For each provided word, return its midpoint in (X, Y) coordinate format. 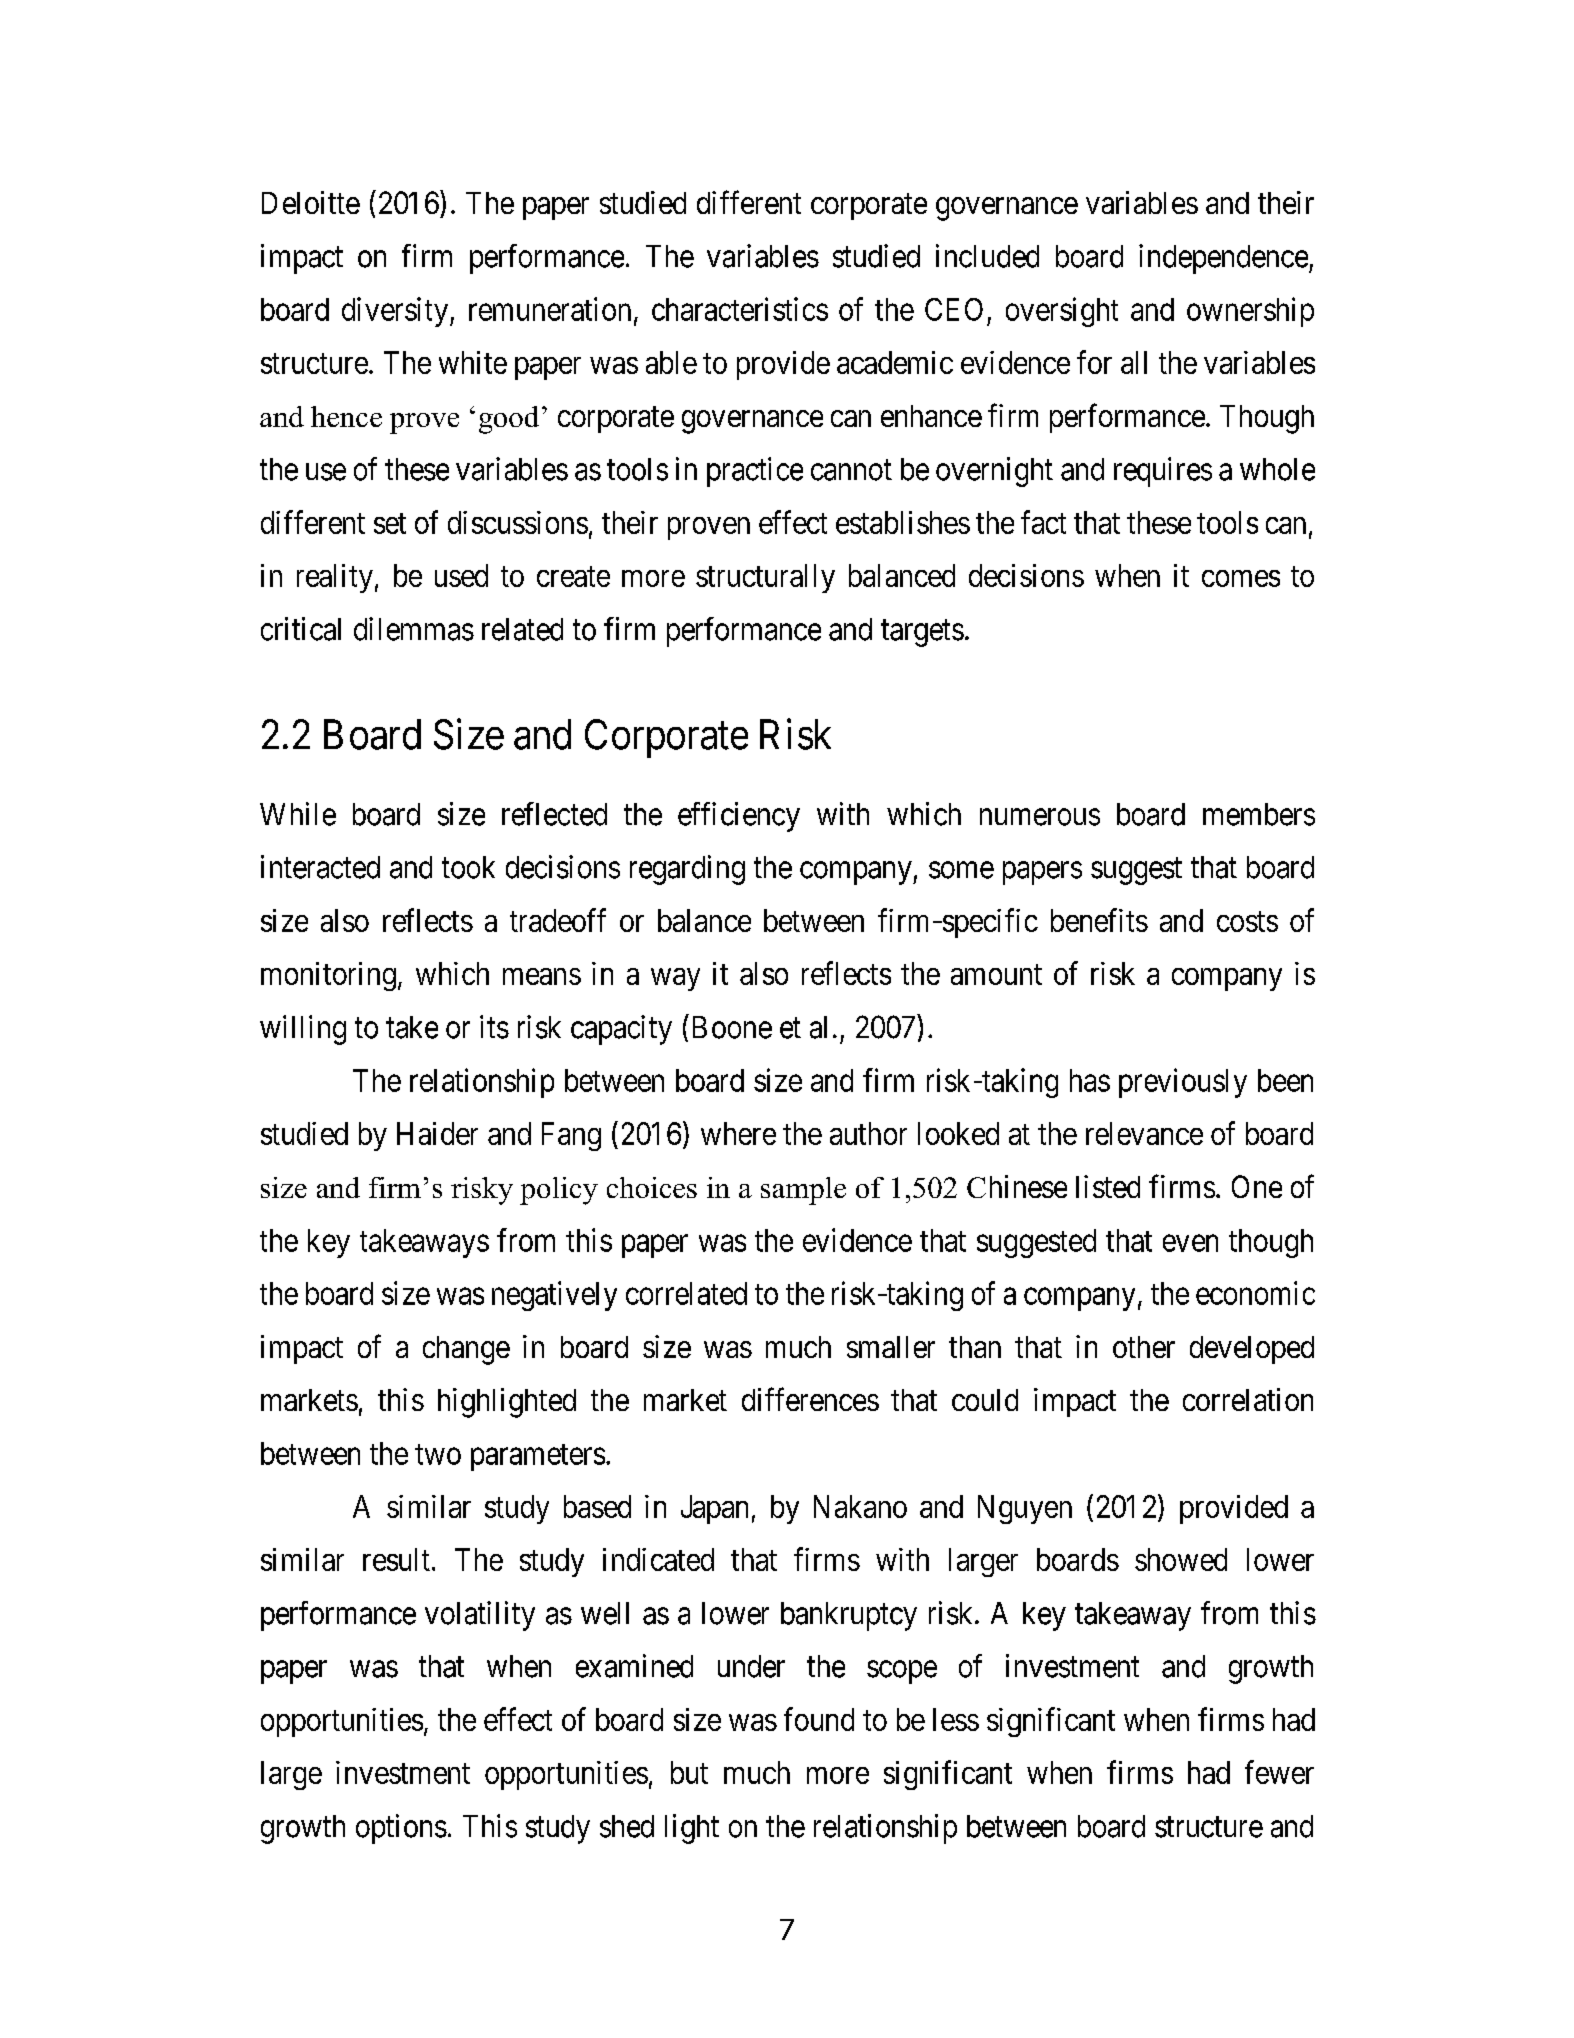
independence (1223, 259)
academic (895, 362)
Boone (732, 1027)
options (401, 1829)
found (819, 1719)
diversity (396, 312)
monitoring (328, 976)
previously (1183, 1083)
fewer (1279, 1772)
